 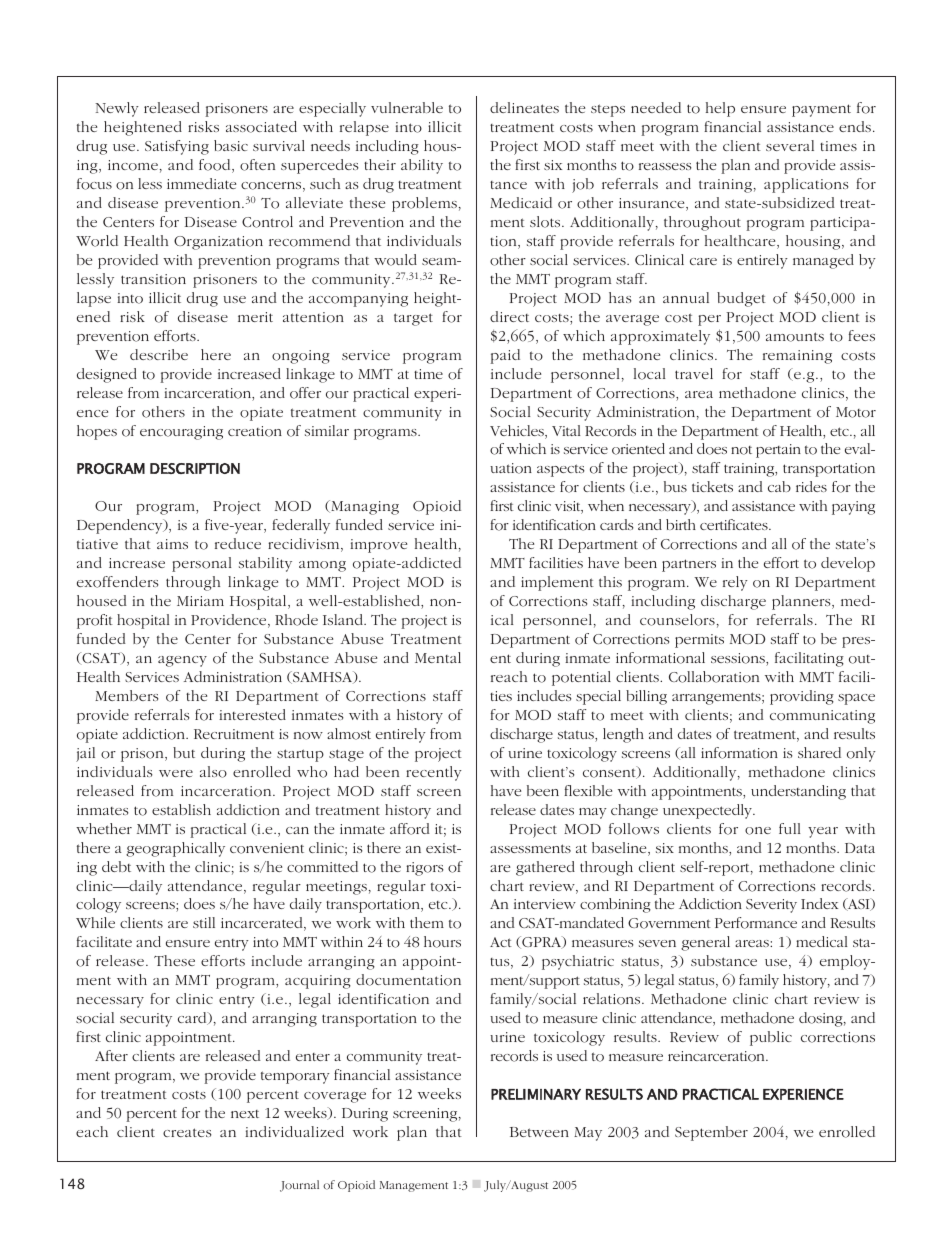 What do you see at coordinates (739, 659) in the page?
I see `sessions` at bounding box center [739, 659].
